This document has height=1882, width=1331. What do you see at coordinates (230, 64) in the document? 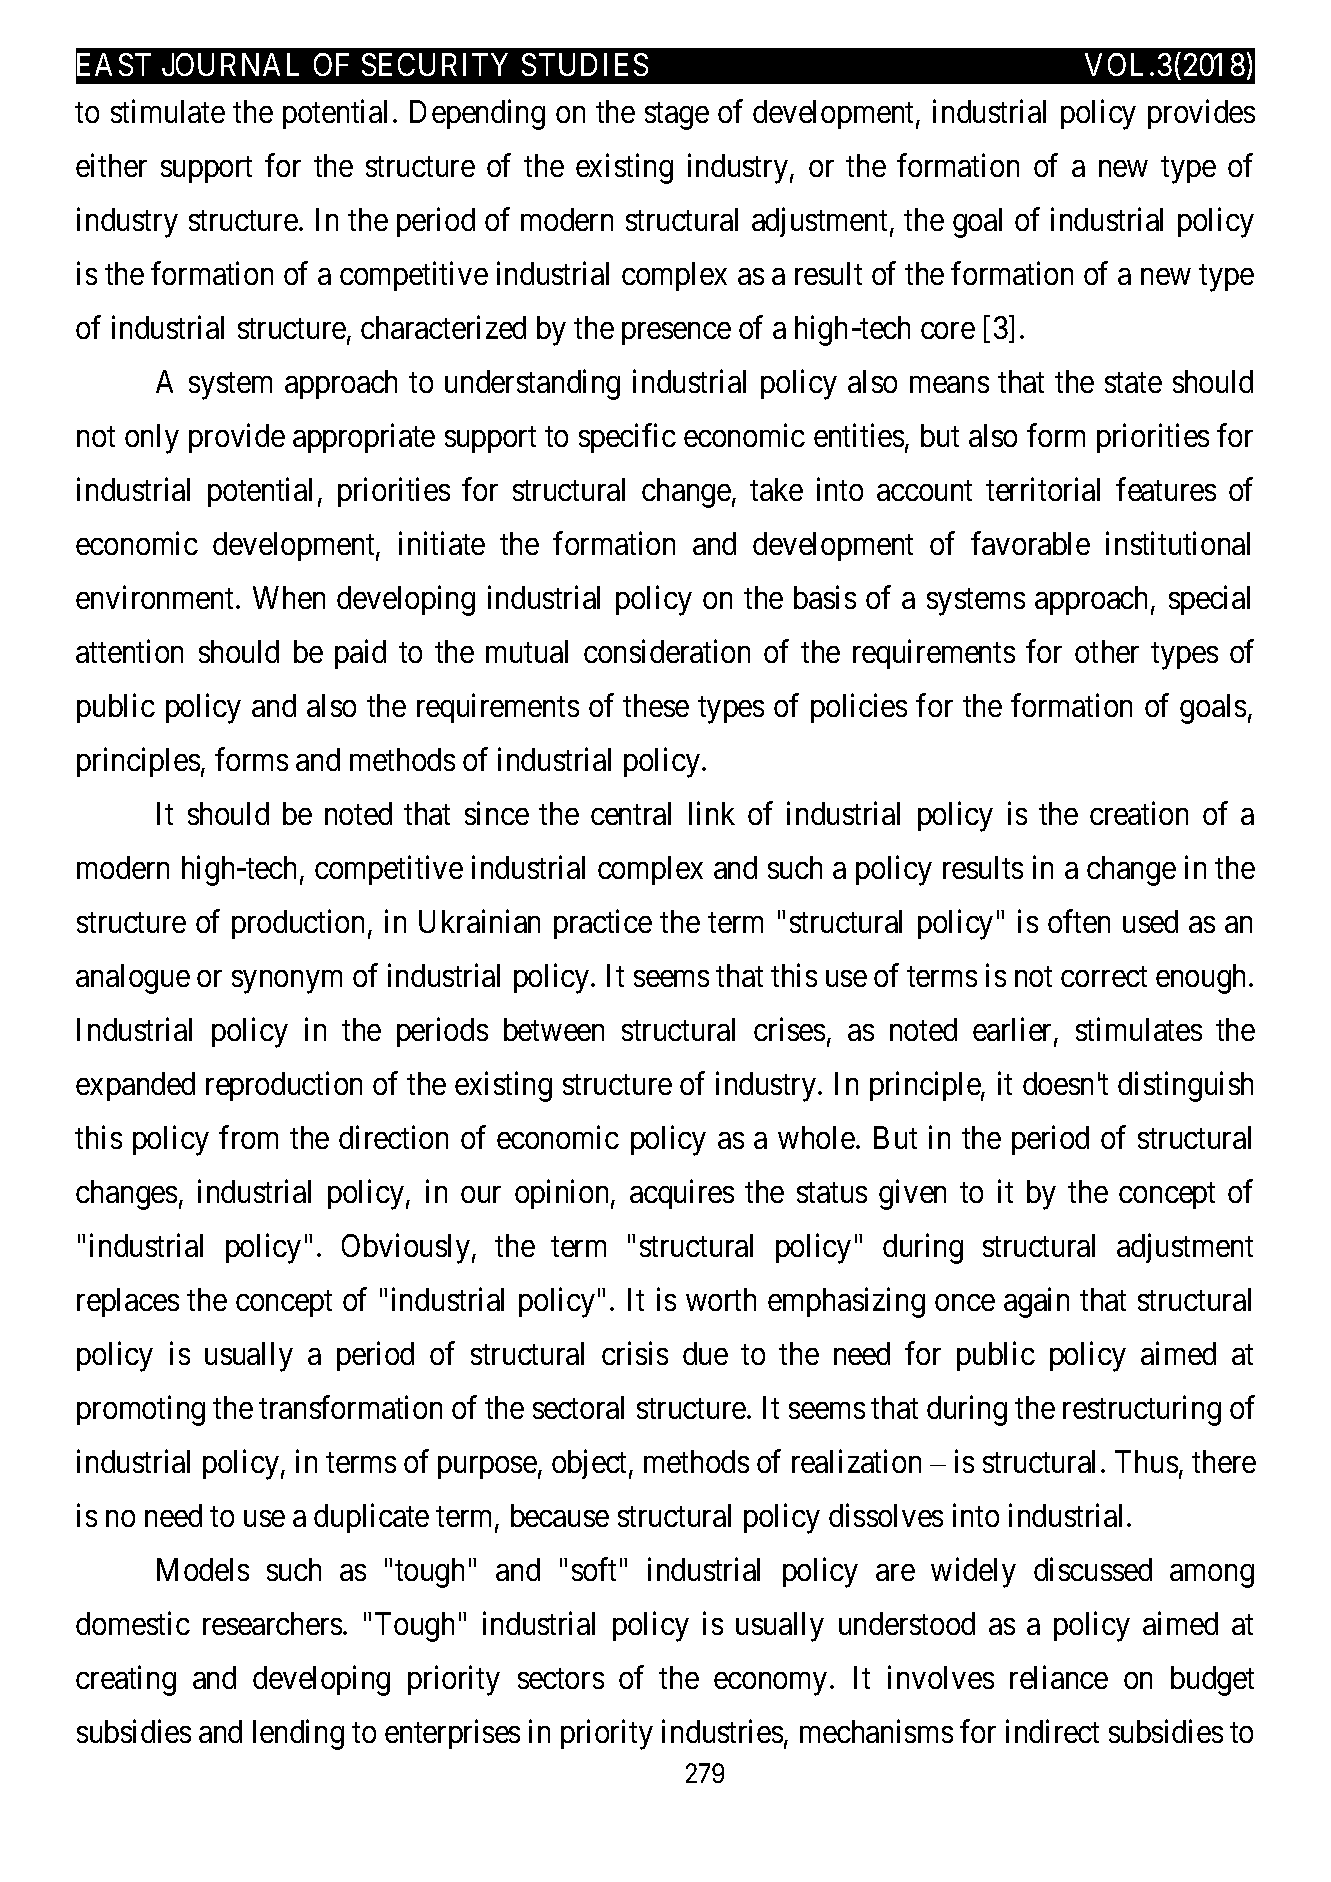
I see `JOURNAL` at bounding box center [230, 64].
